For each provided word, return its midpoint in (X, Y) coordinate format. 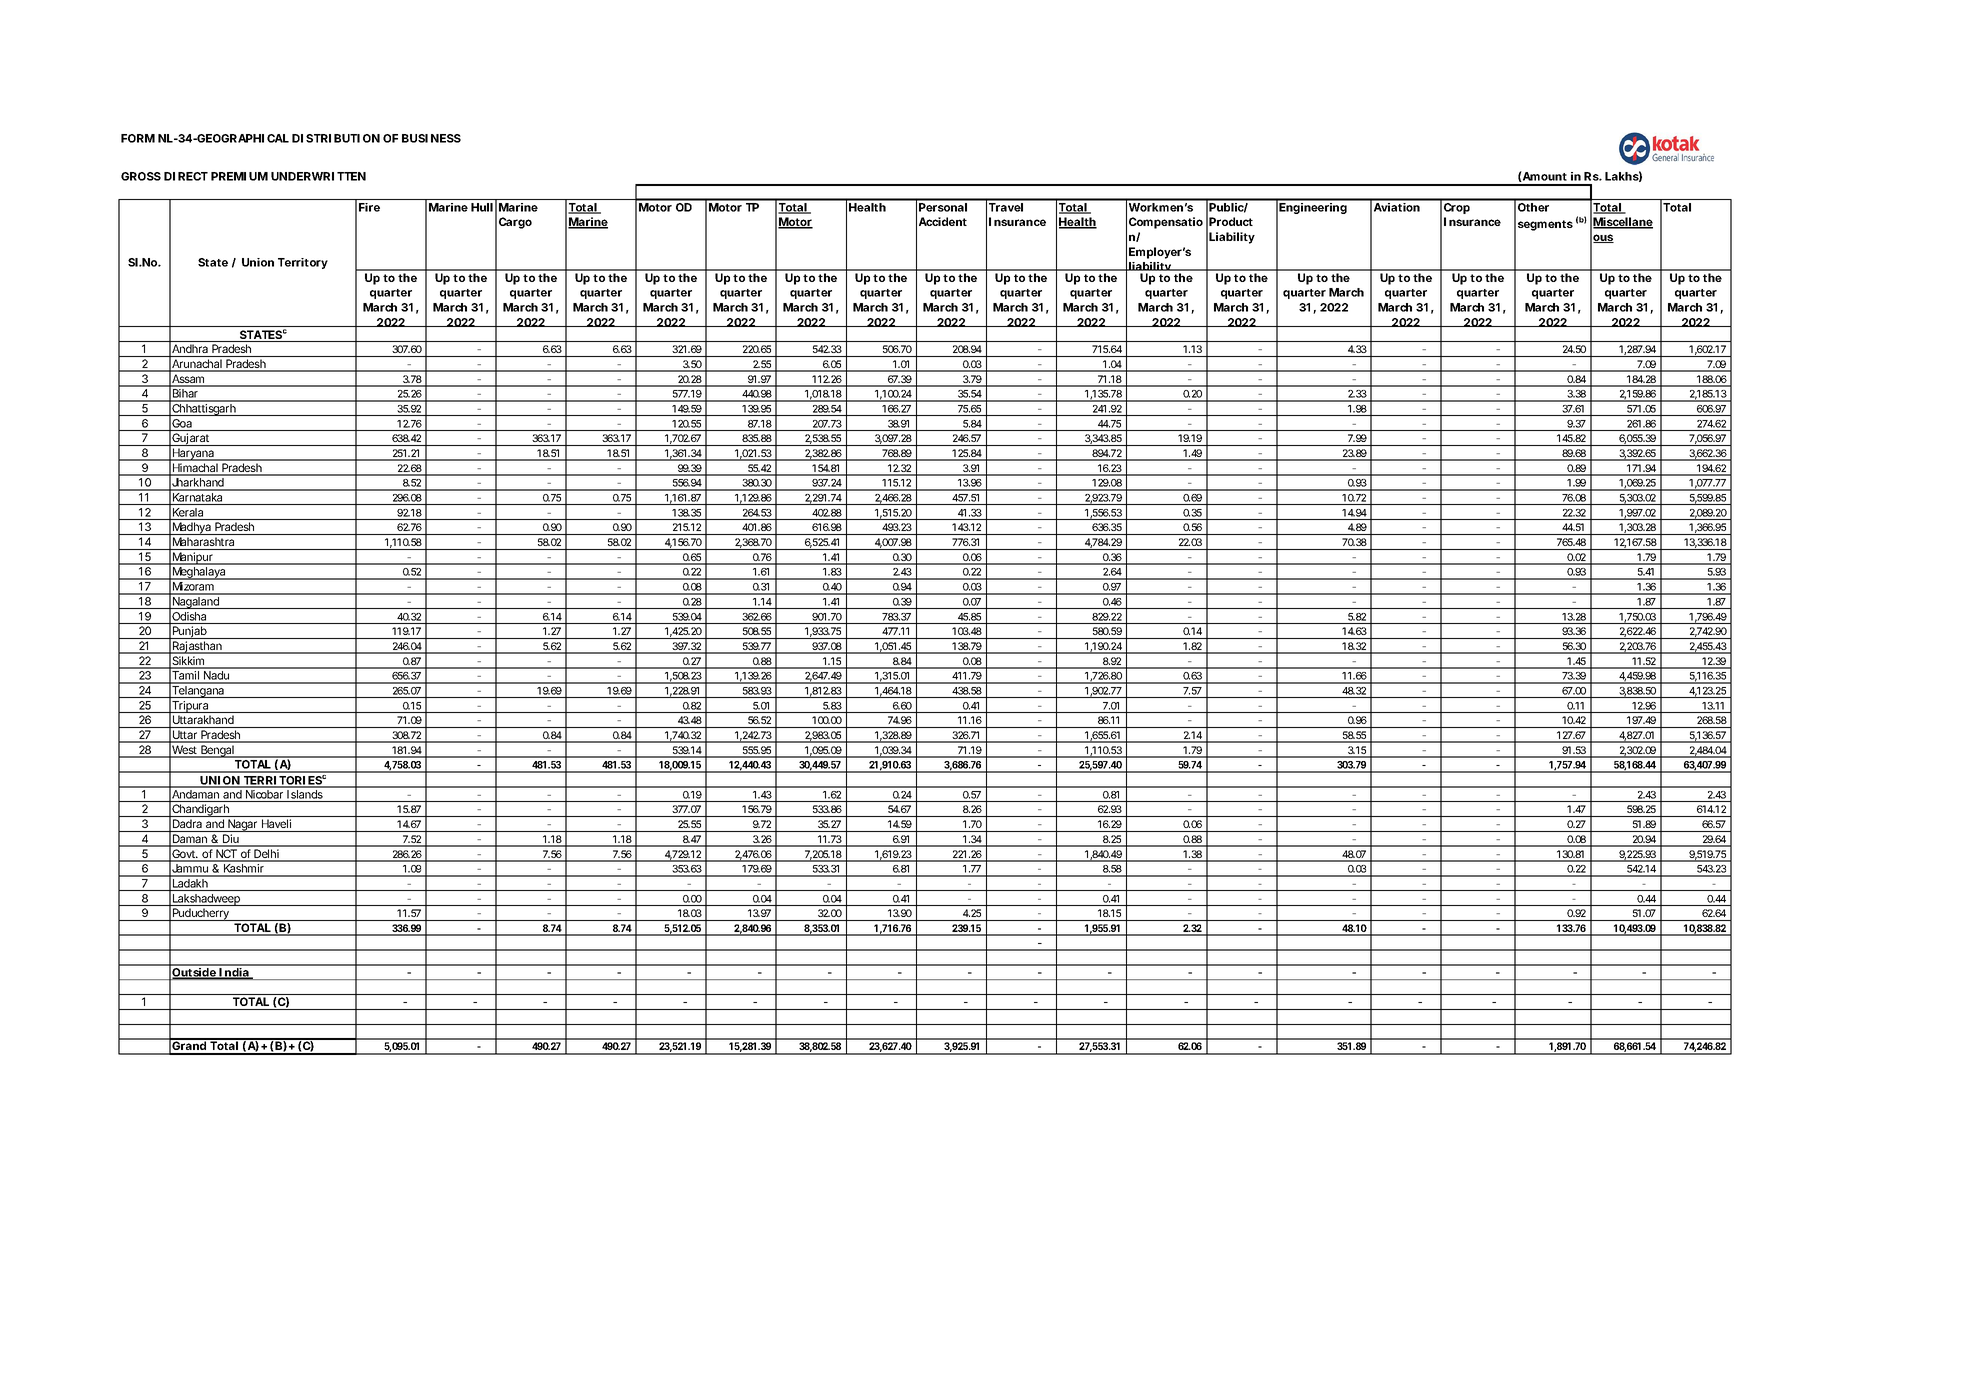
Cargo (515, 223)
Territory (303, 263)
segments (1545, 225)
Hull (482, 207)
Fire (369, 207)
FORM (138, 138)
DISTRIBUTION (336, 138)
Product (1231, 221)
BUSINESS (431, 138)
